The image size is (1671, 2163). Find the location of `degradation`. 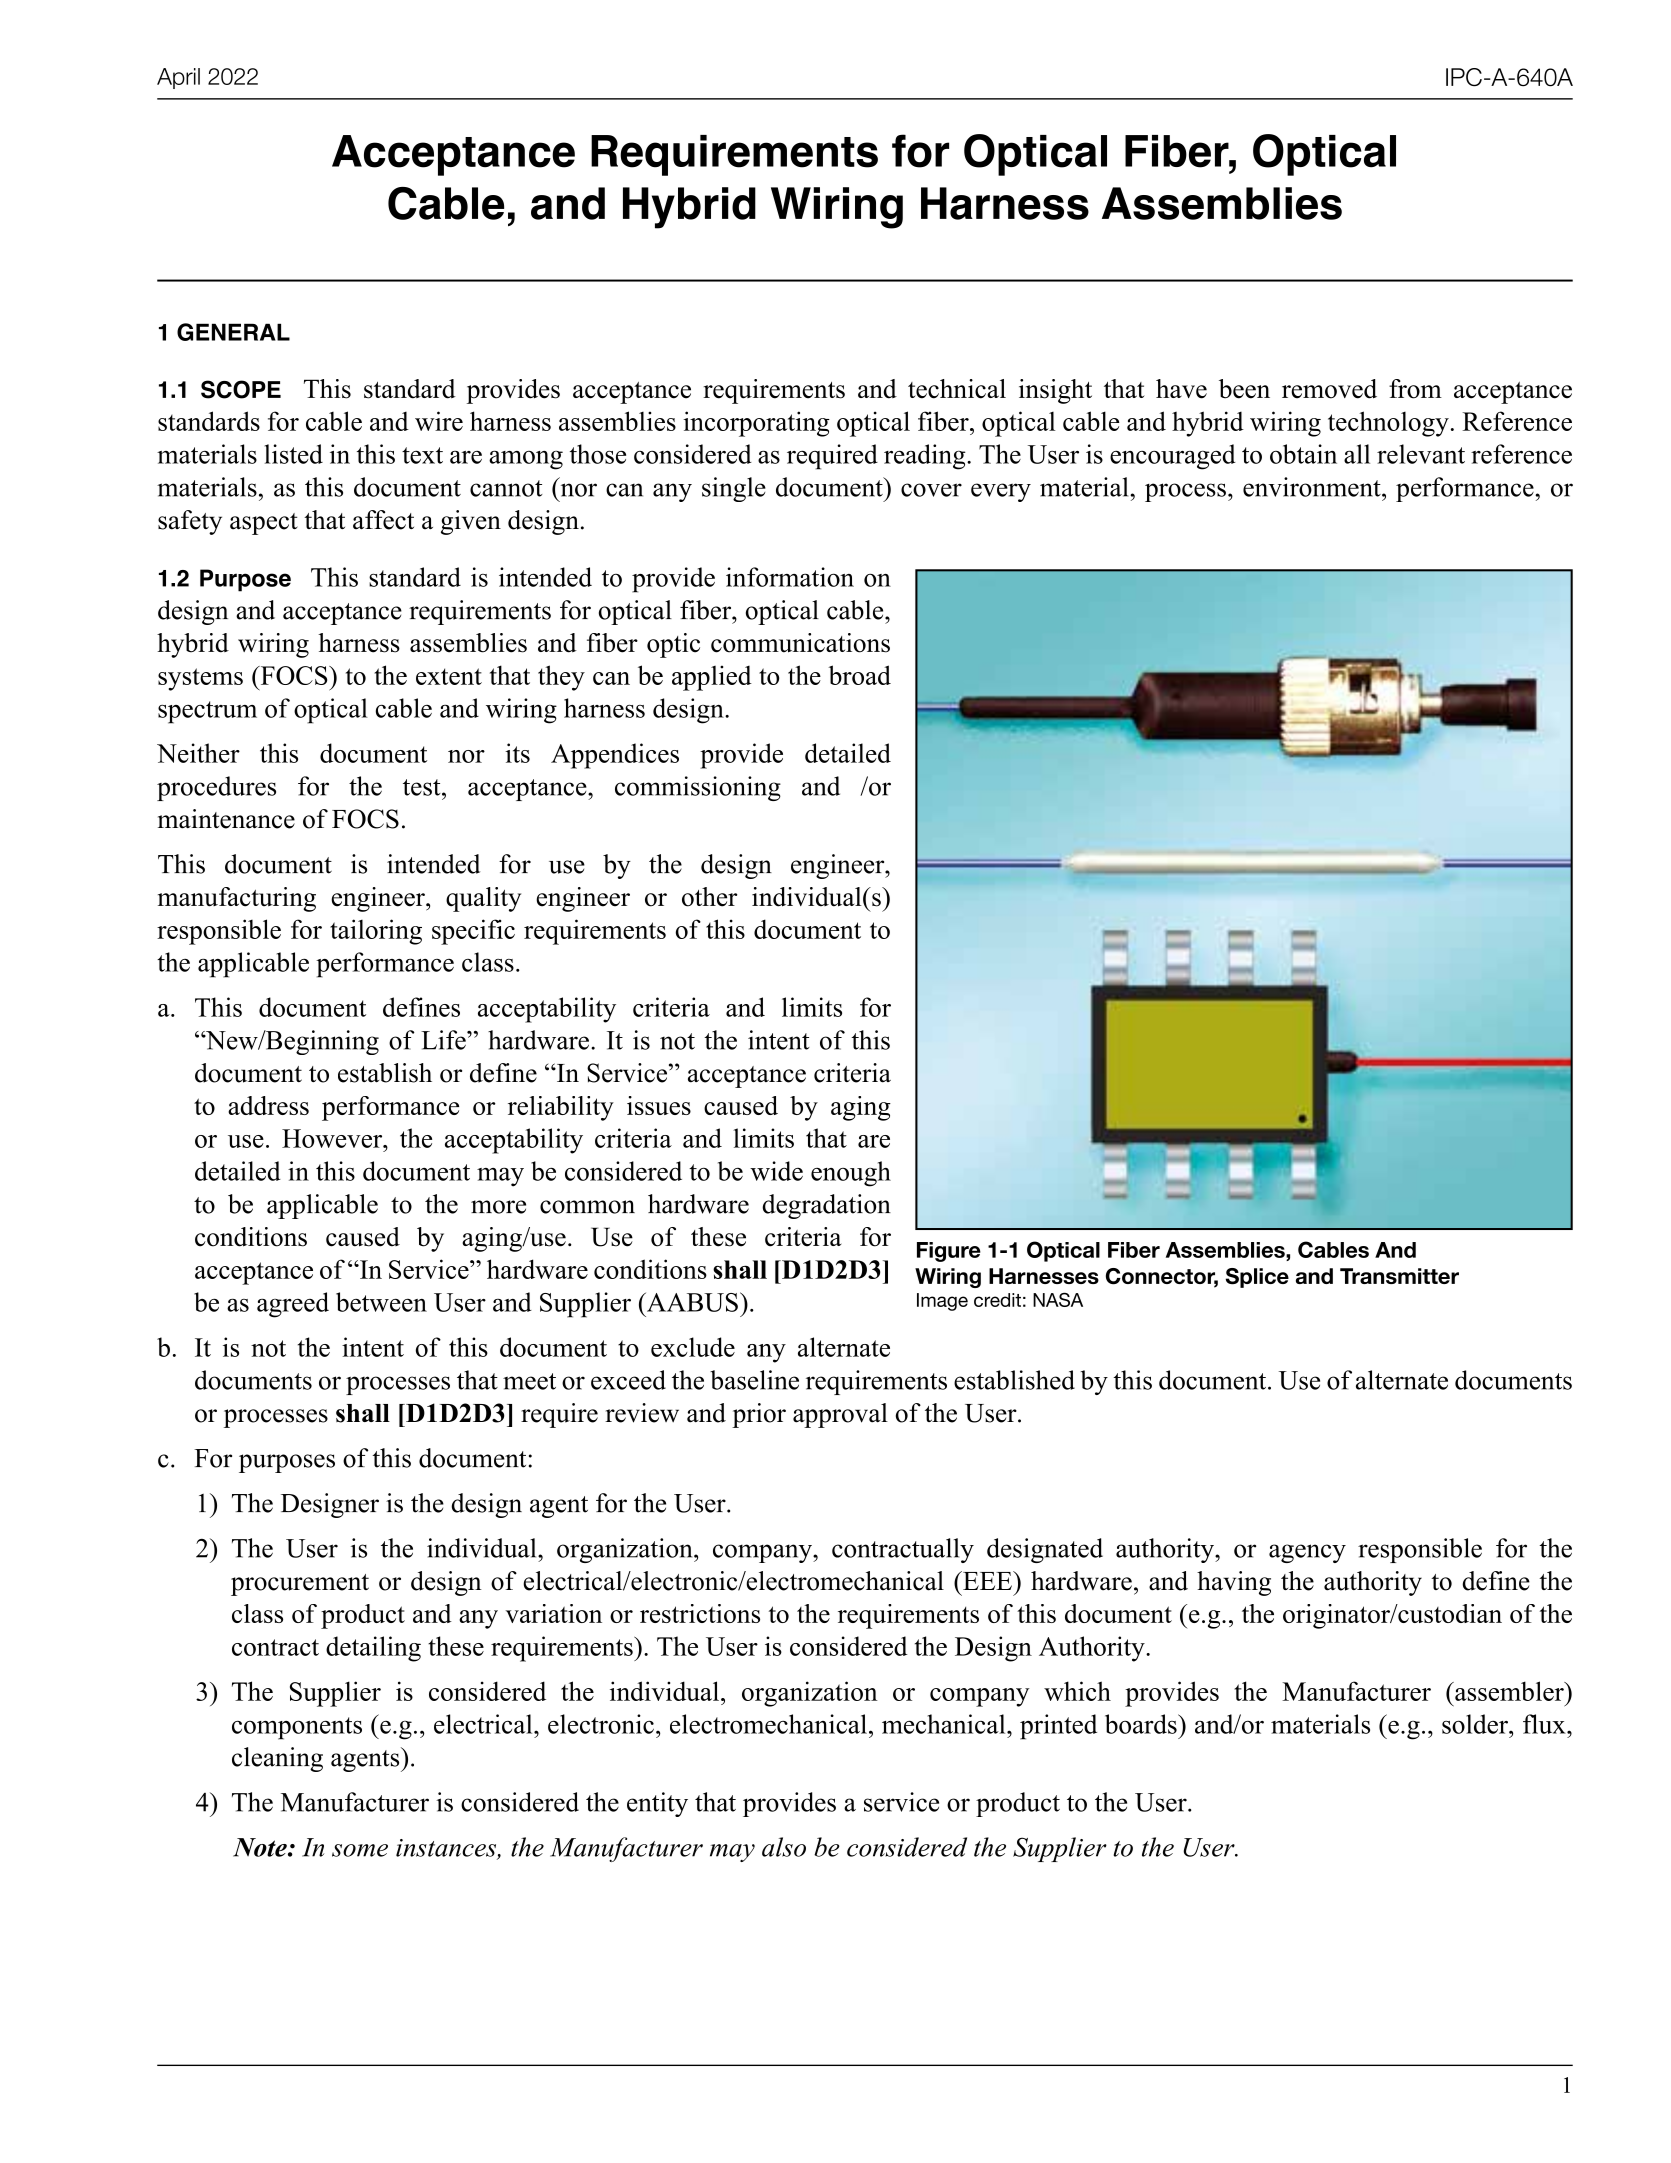

degradation is located at coordinates (826, 1206).
